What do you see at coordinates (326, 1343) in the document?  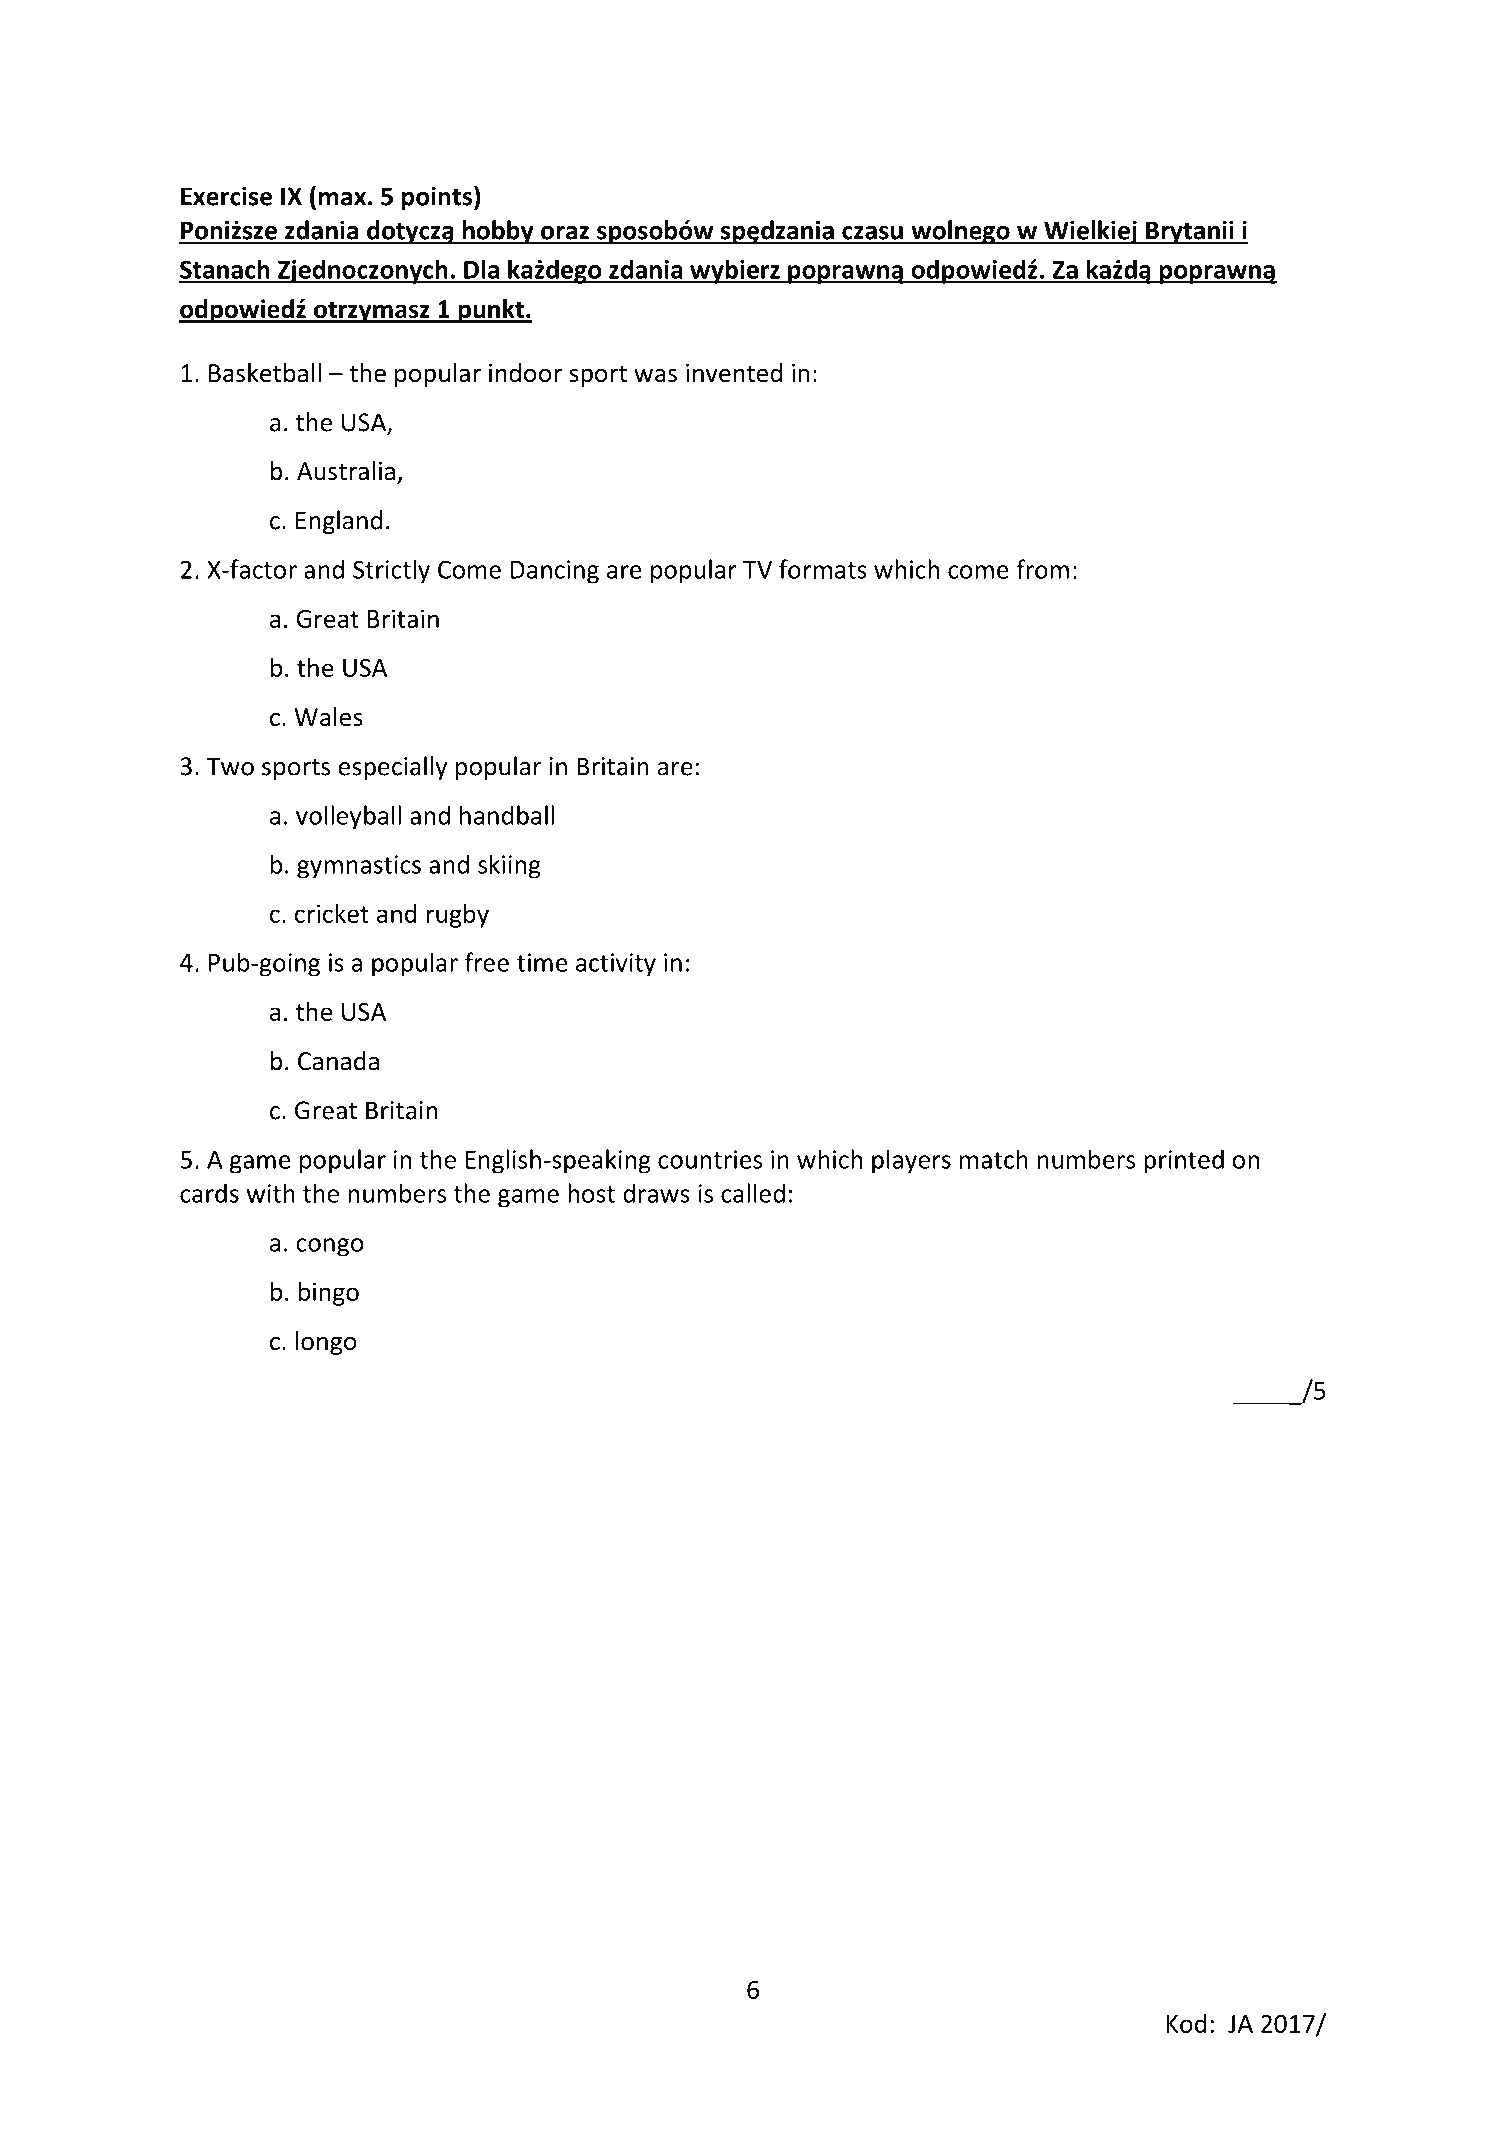 I see `longo` at bounding box center [326, 1343].
